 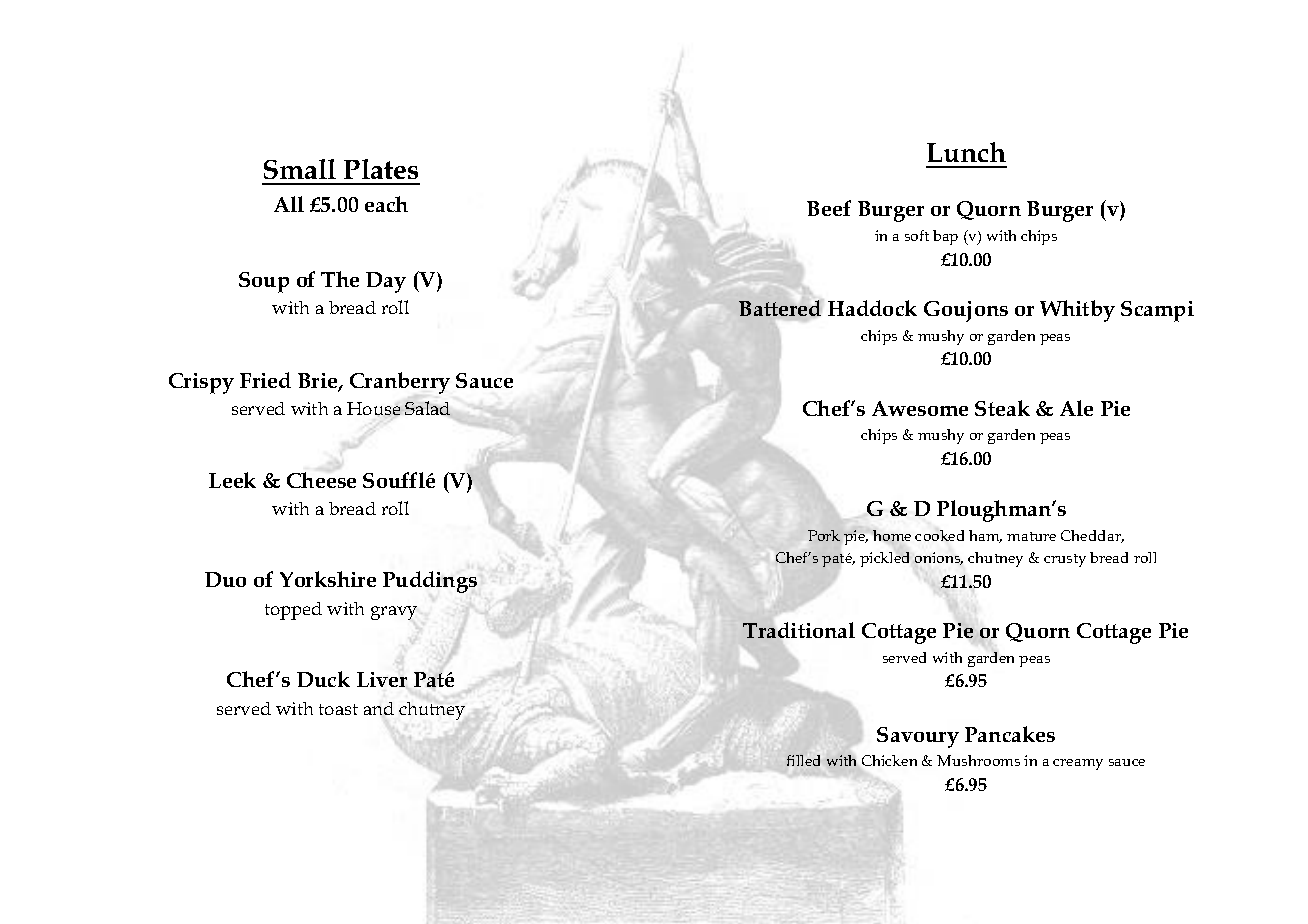 I want to click on Pork, so click(x=824, y=535).
